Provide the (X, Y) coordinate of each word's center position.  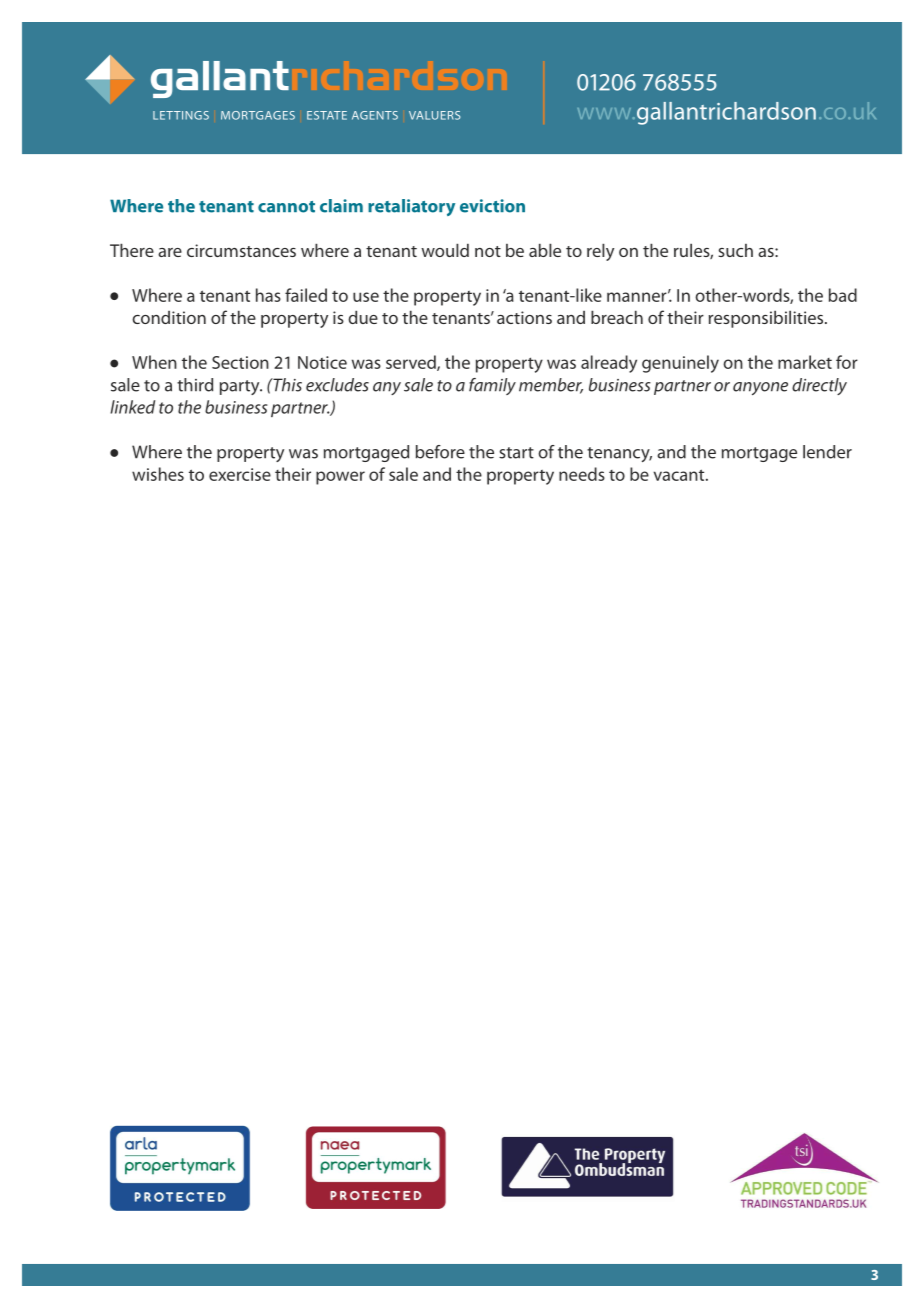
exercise (240, 474)
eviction (492, 206)
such (735, 250)
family (492, 386)
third (195, 385)
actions (524, 317)
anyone (760, 388)
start (516, 453)
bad (843, 295)
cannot (286, 207)
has (268, 295)
